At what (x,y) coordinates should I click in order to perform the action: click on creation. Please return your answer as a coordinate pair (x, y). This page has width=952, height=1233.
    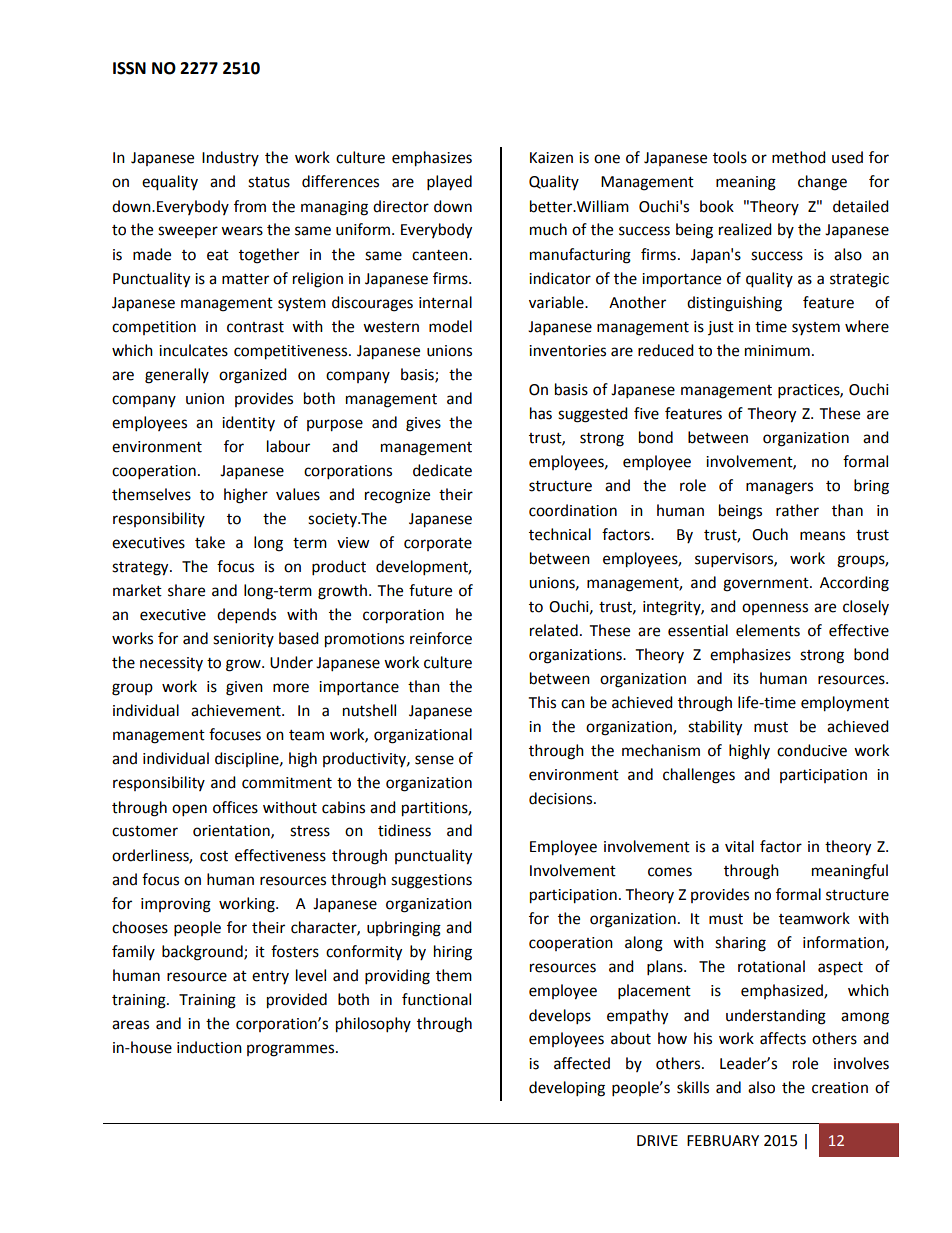
    Looking at the image, I should click on (840, 1088).
